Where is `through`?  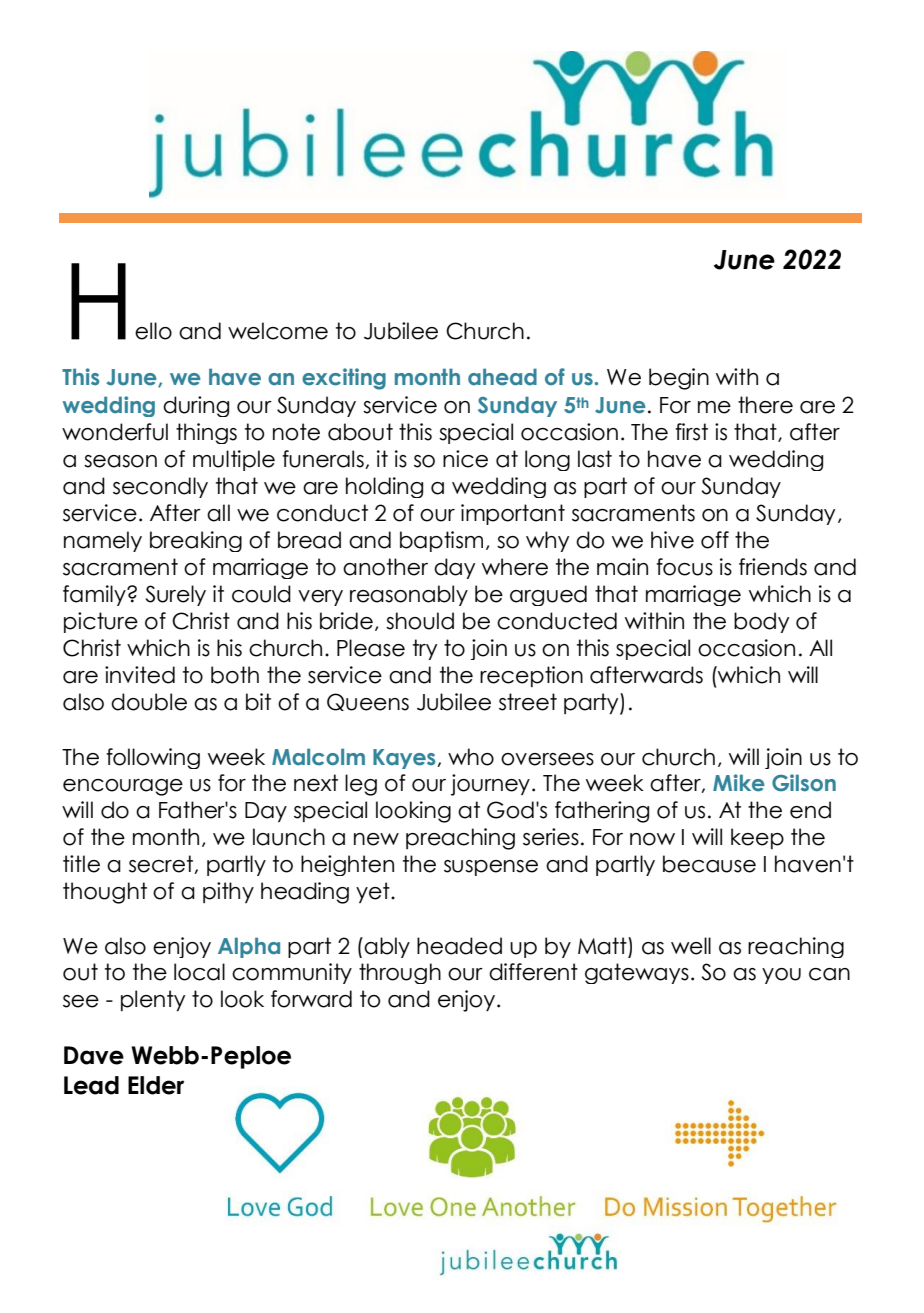
through is located at coordinates (400, 973).
